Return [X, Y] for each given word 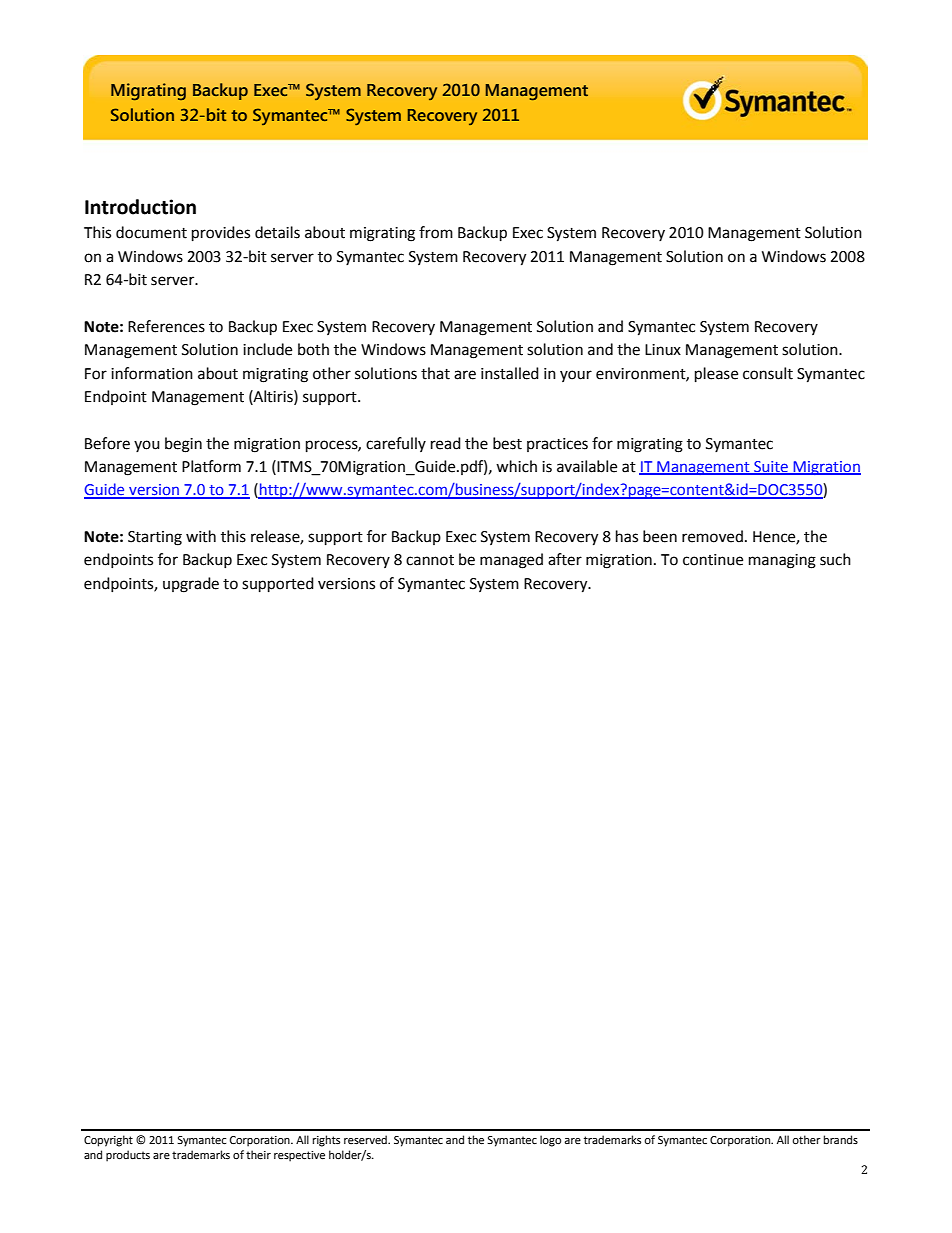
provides [221, 234]
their [258, 1155]
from [436, 232]
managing [782, 561]
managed [511, 561]
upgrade [191, 585]
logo [550, 1141]
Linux [663, 350]
